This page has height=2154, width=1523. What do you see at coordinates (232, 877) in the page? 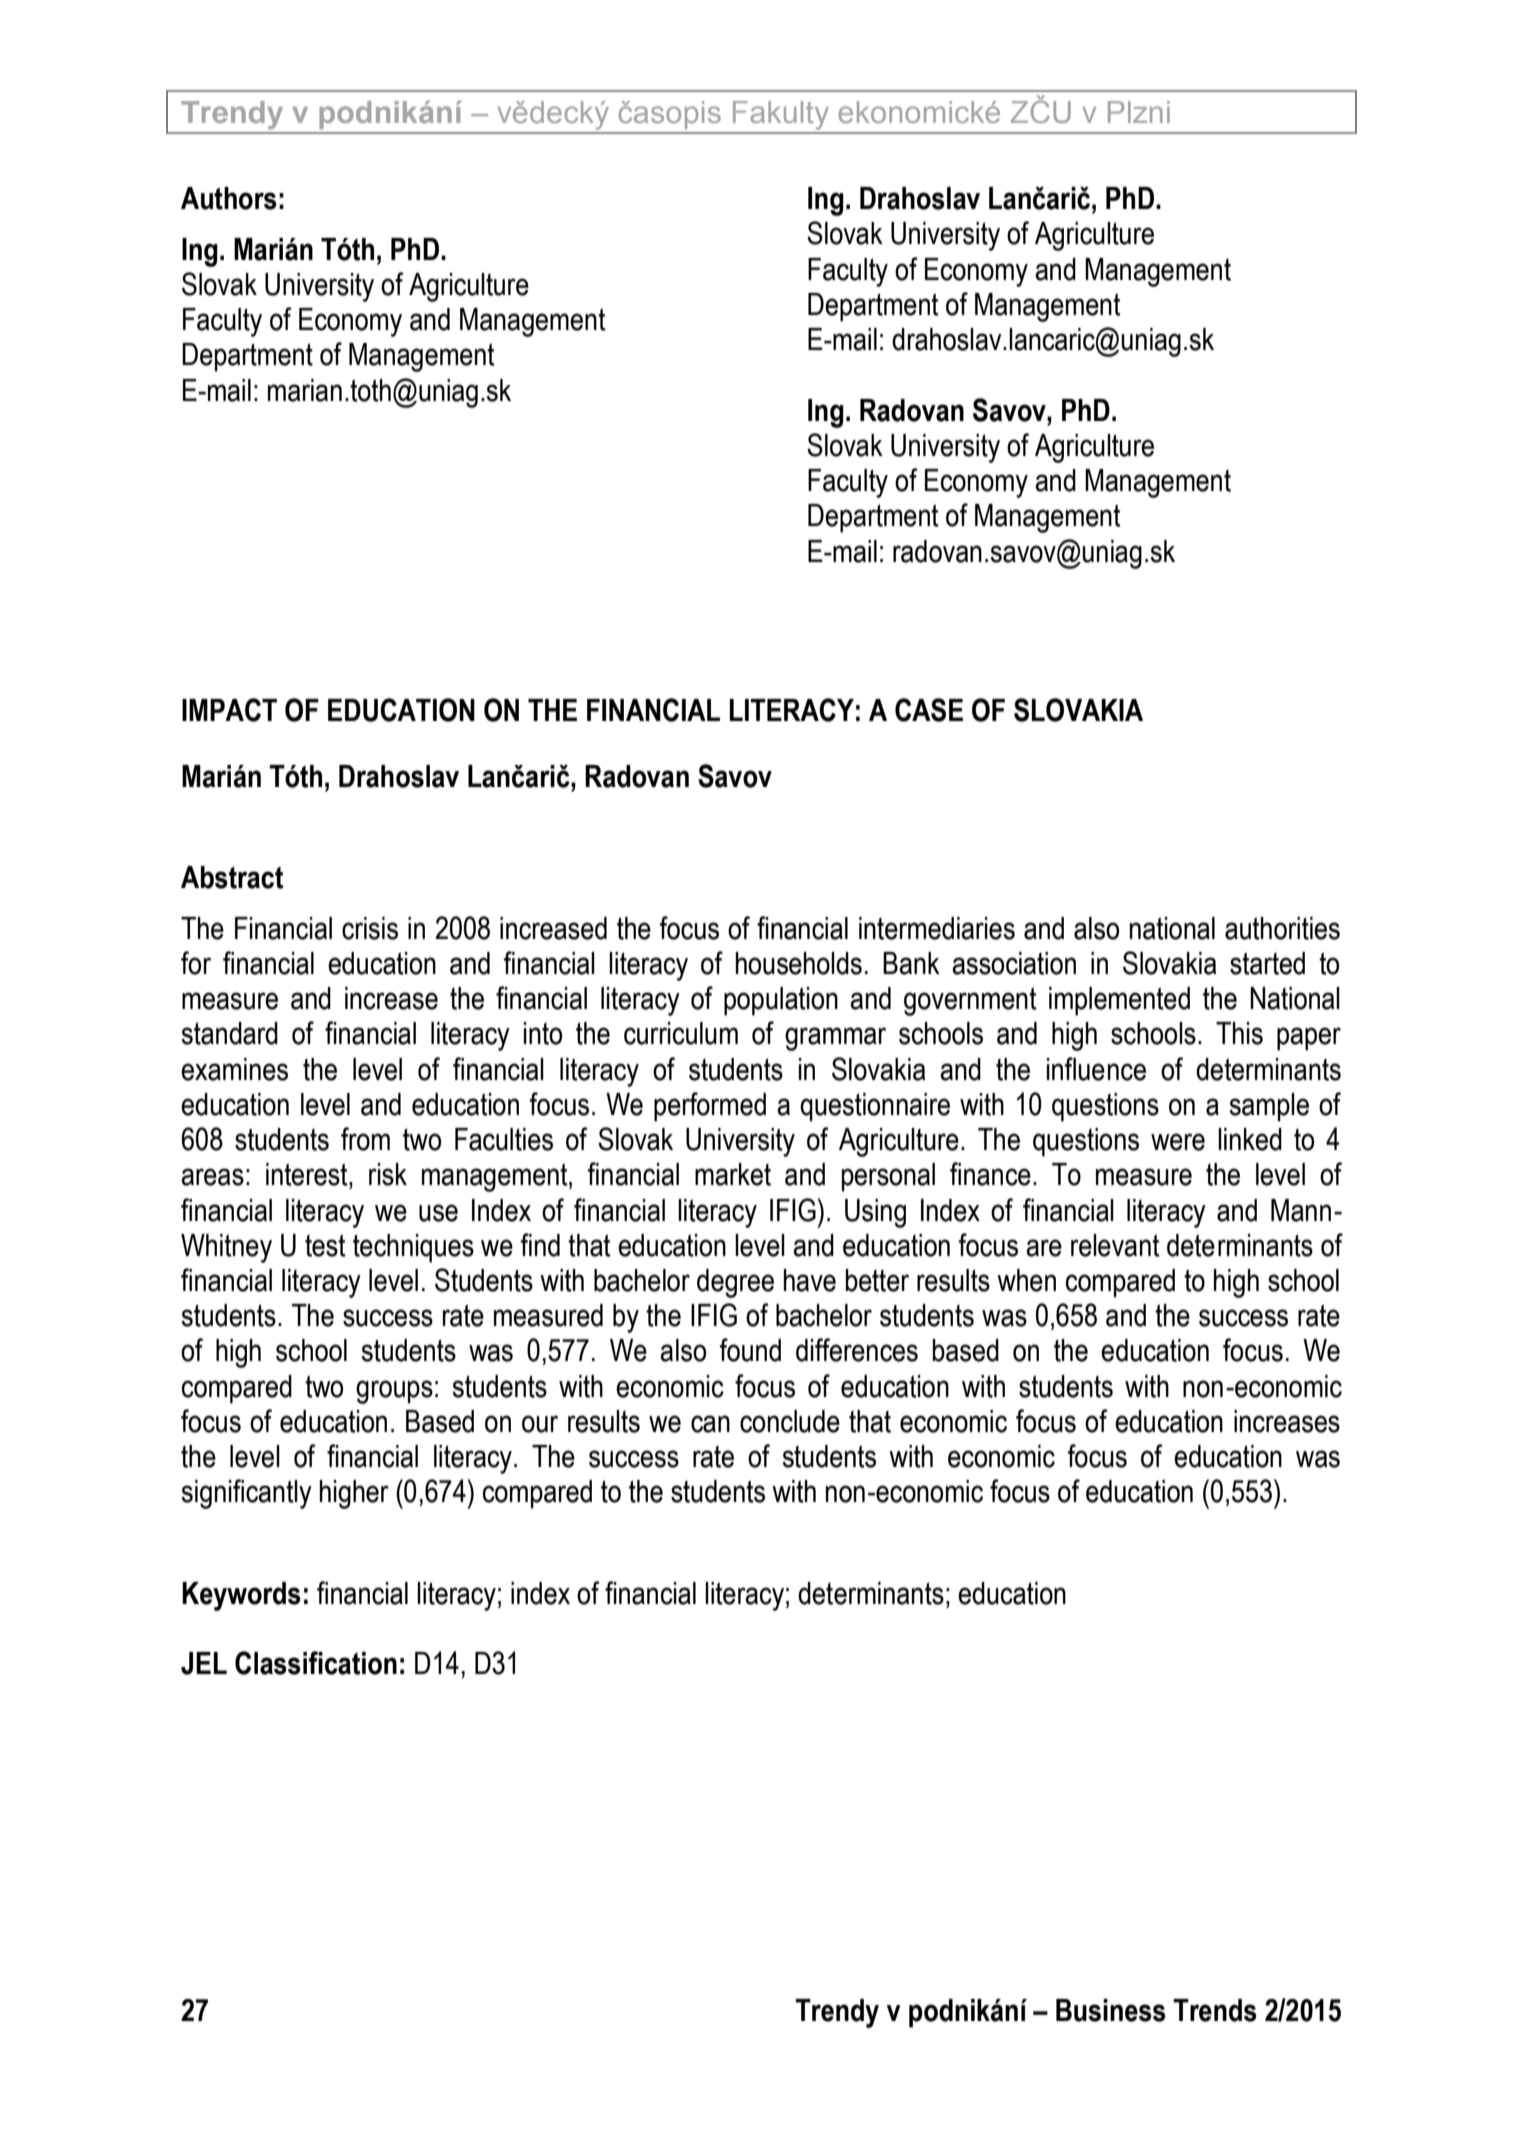
I see `Abstract` at bounding box center [232, 877].
